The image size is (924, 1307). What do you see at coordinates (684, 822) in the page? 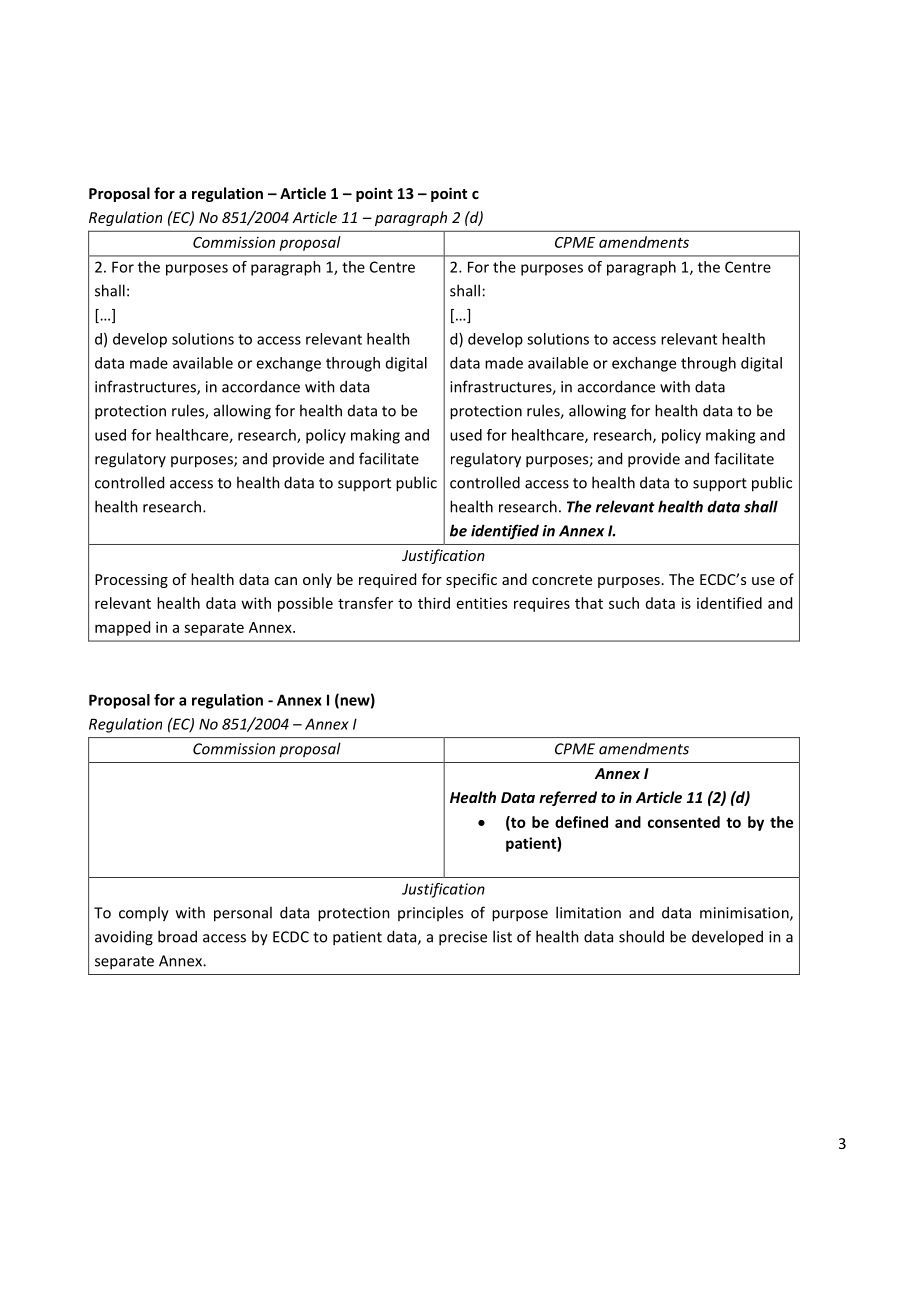
I see `consented` at bounding box center [684, 822].
